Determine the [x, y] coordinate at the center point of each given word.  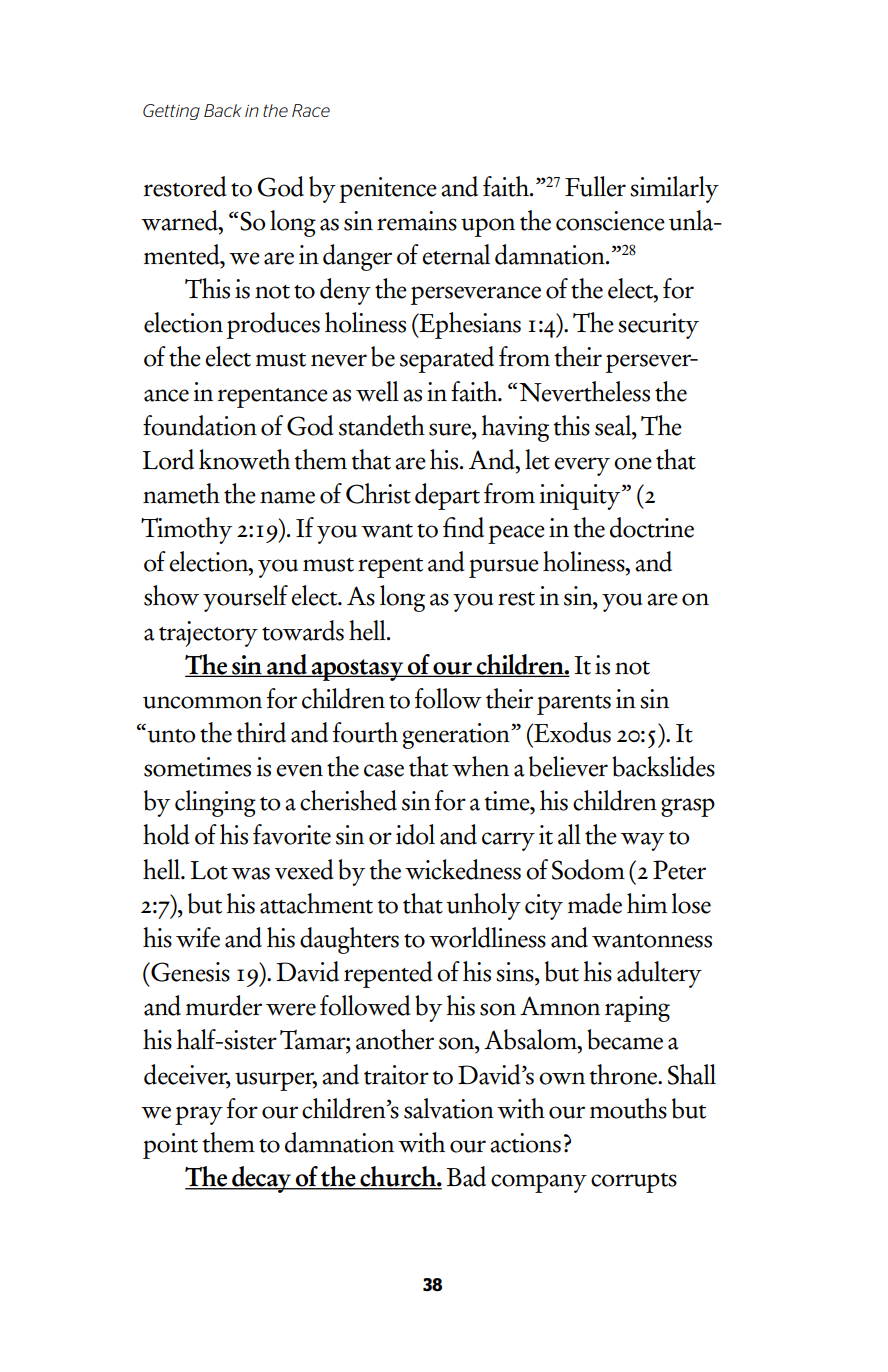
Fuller [595, 186]
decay [262, 1179]
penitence [388, 190]
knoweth [244, 459]
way [642, 841]
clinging [215, 803]
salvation [449, 1108]
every [582, 466]
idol [415, 834]
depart [447, 496]
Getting [171, 112]
